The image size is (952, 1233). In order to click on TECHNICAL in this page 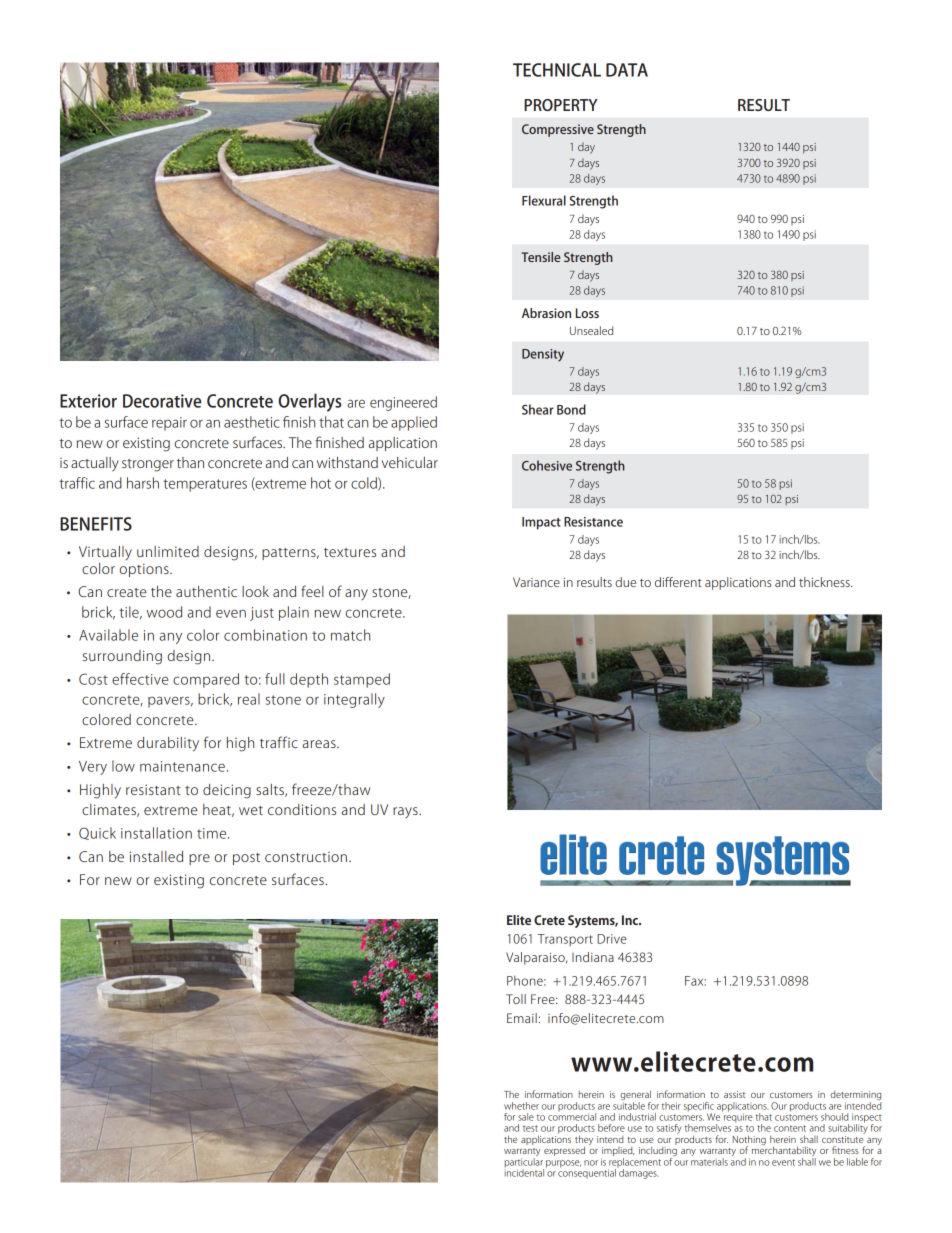, I will do `click(557, 70)`.
